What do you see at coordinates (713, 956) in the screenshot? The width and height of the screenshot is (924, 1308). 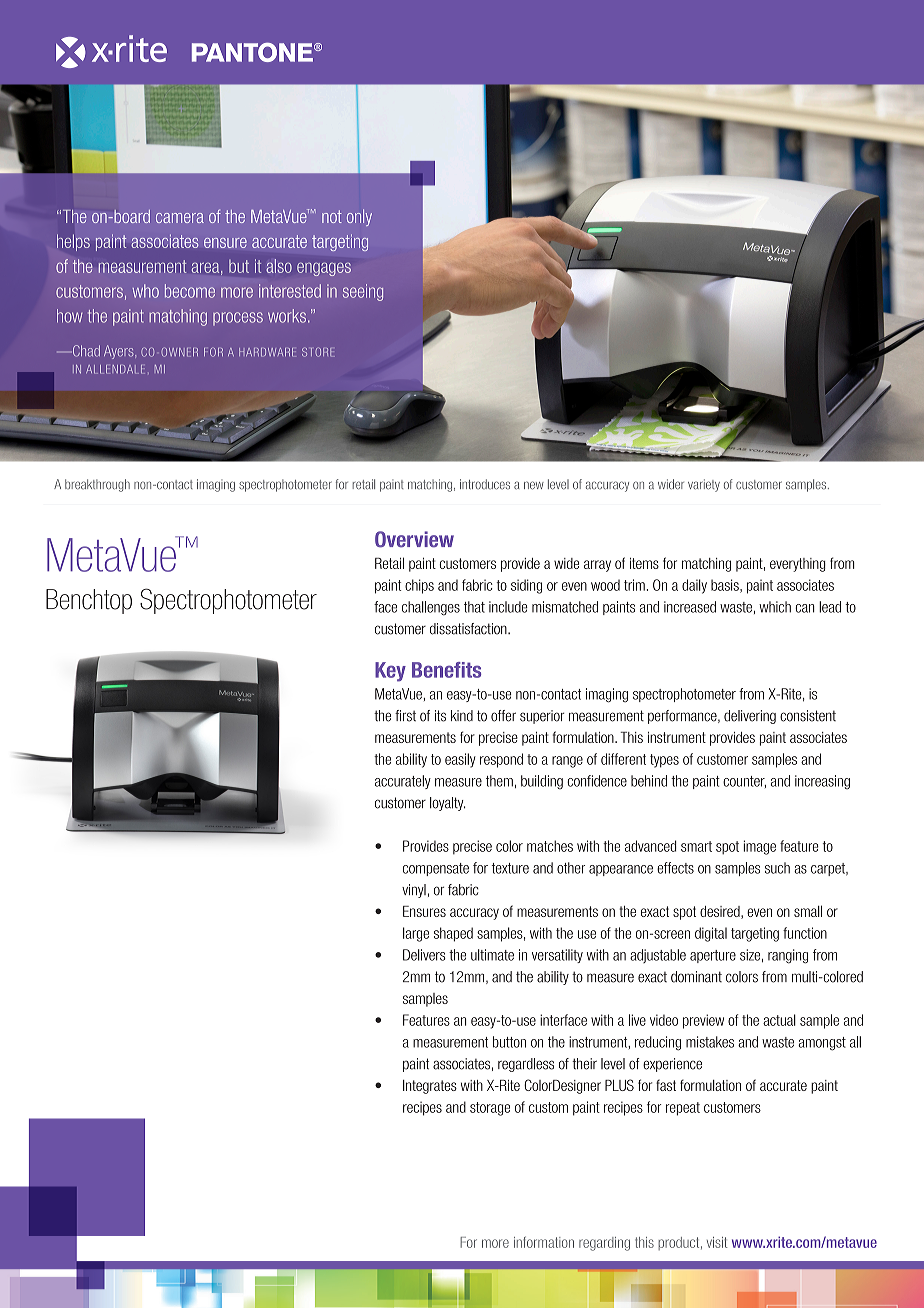 I see `aperture` at bounding box center [713, 956].
